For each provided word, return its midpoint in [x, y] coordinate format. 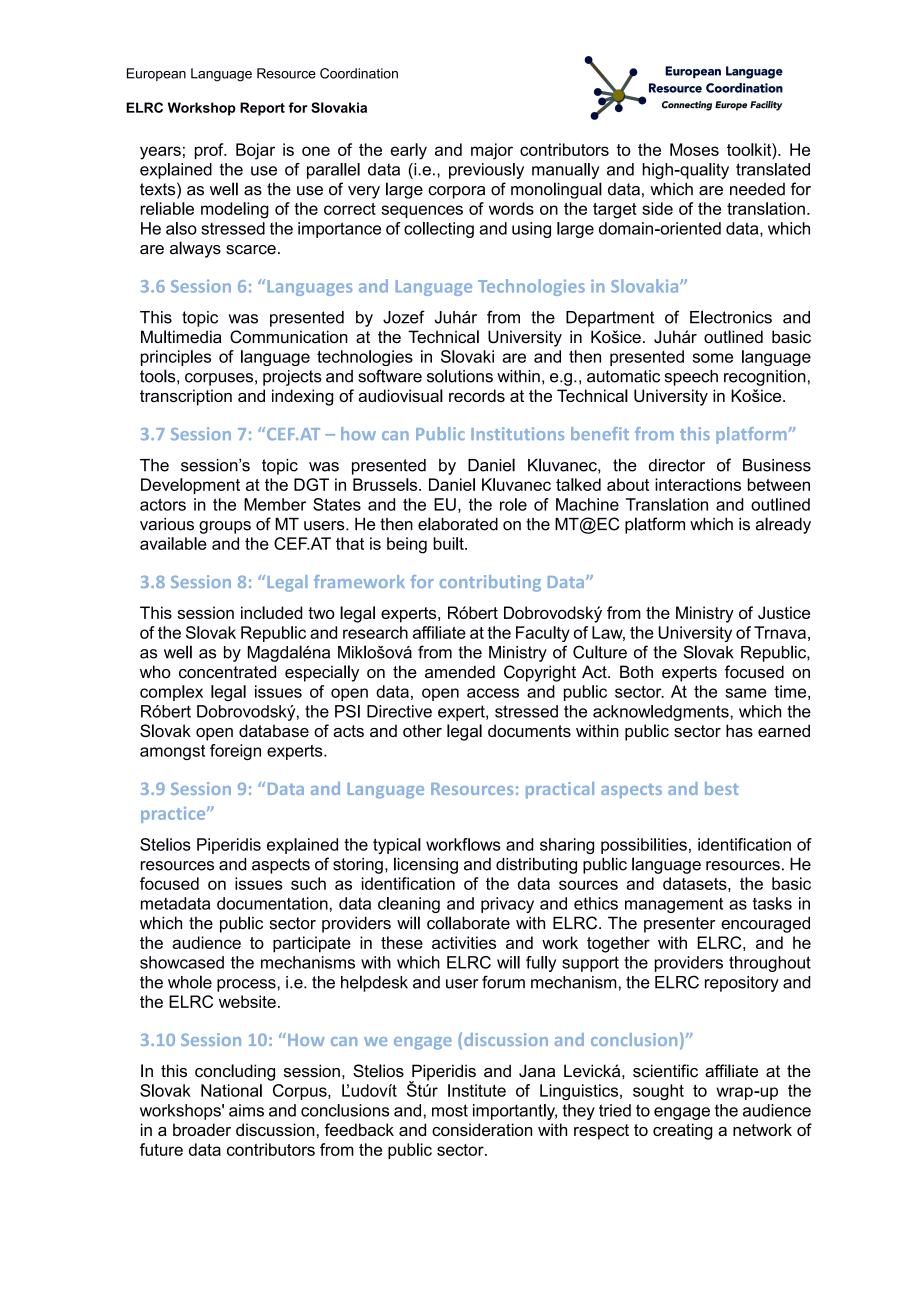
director [677, 465]
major [492, 151]
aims [246, 1110]
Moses [694, 149]
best [722, 788]
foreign [235, 752]
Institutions [517, 433]
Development [190, 486]
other [422, 730]
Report [262, 109]
